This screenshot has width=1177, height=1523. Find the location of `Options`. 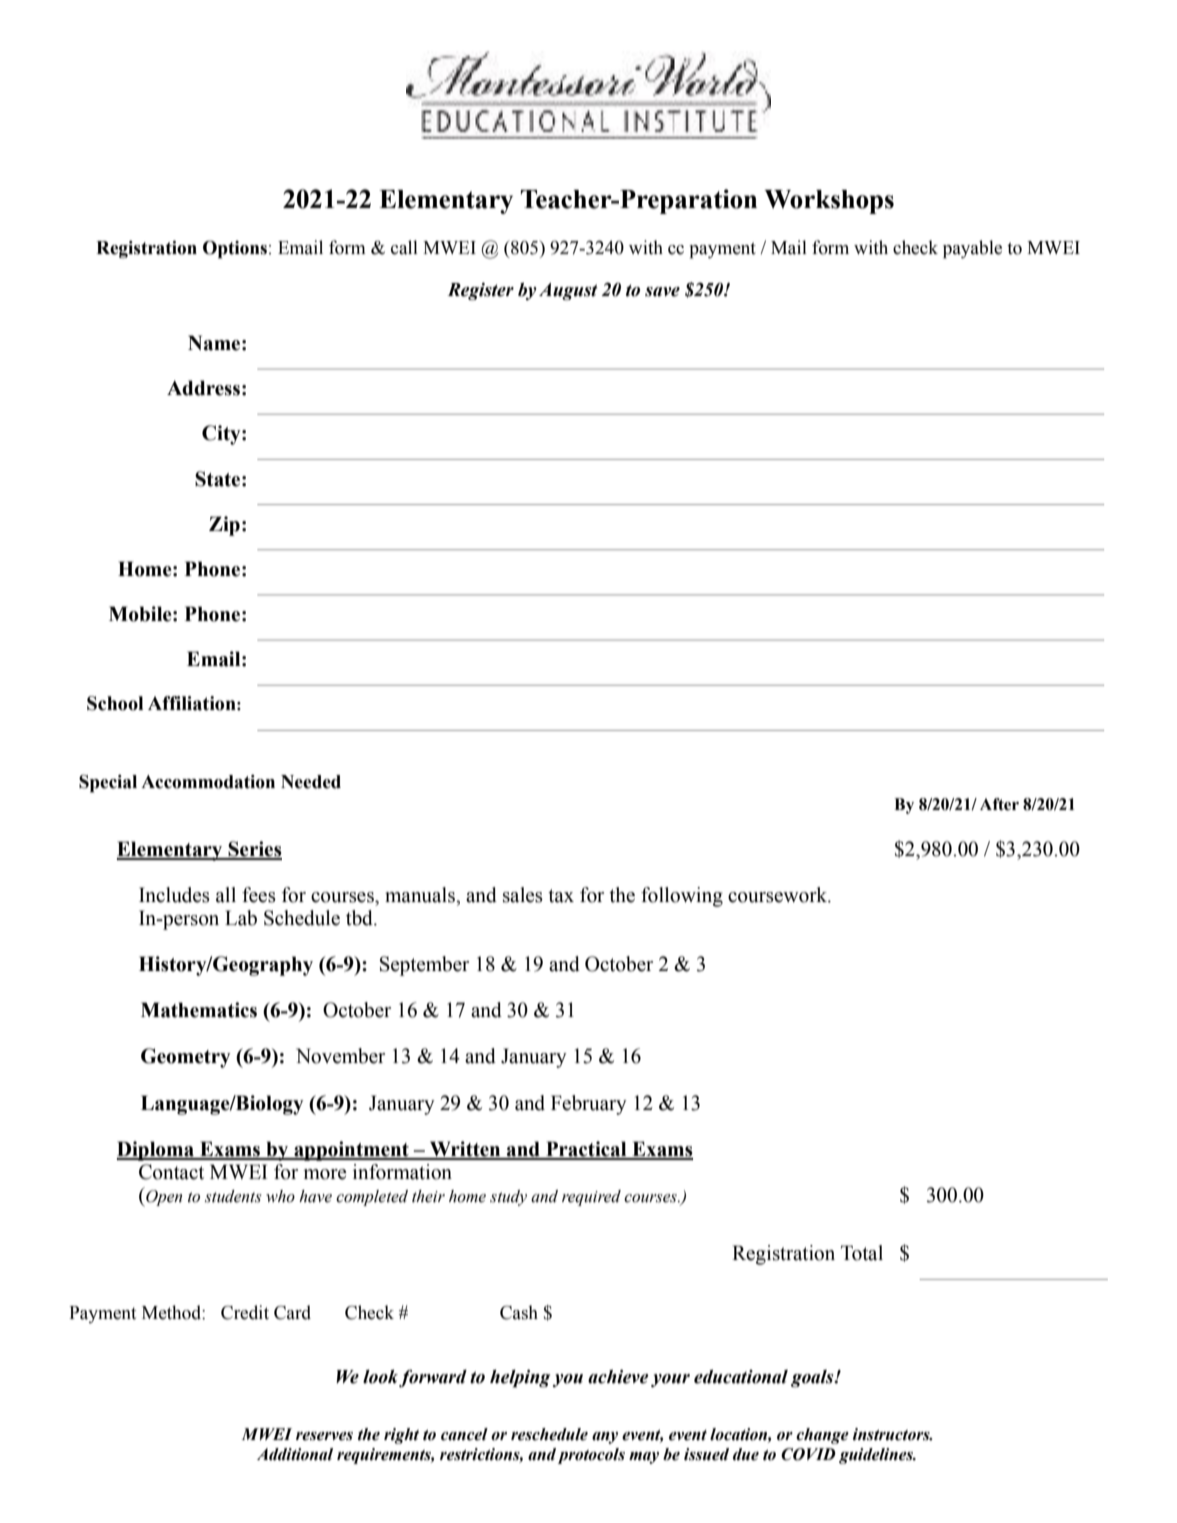

Options is located at coordinates (235, 249).
